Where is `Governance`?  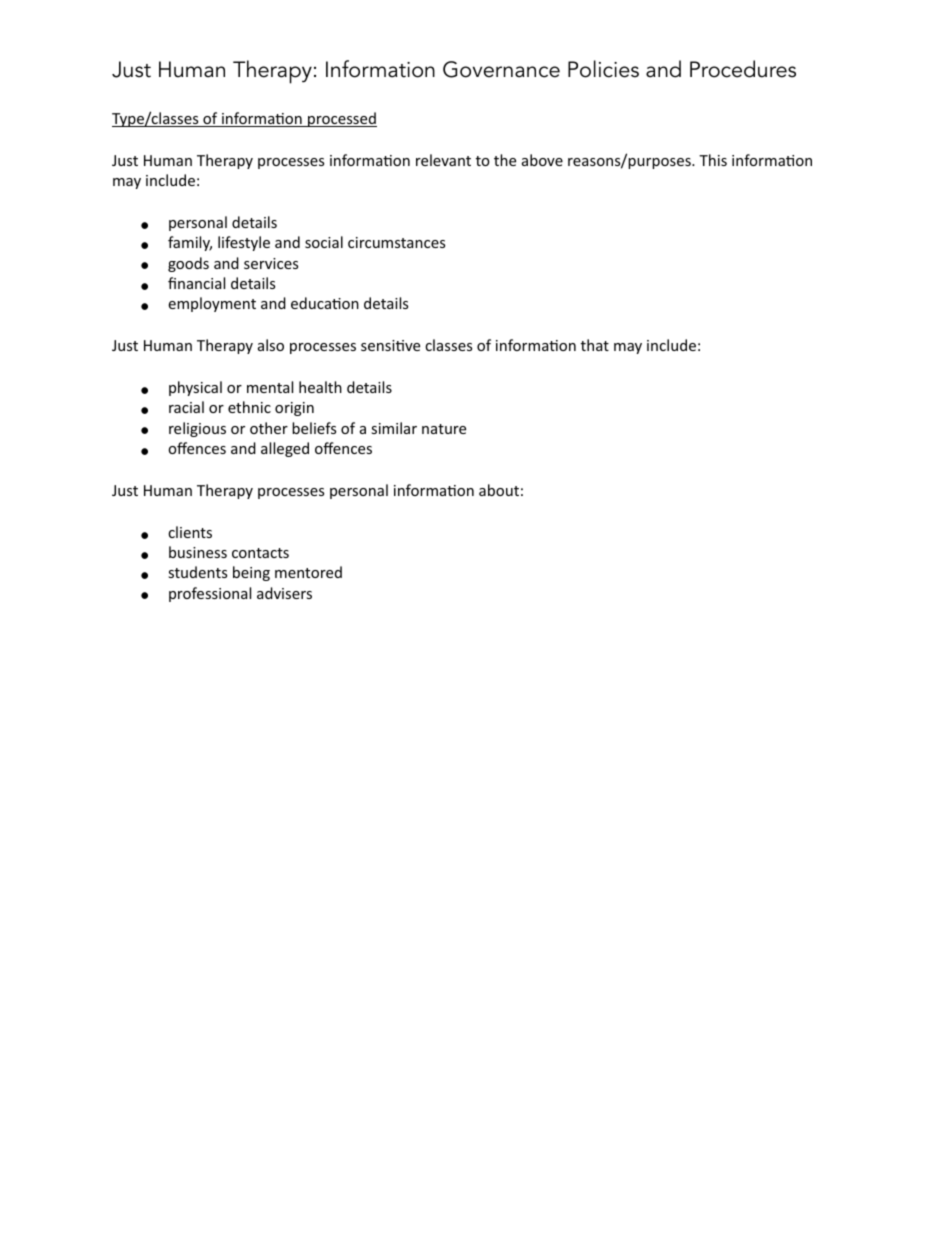 Governance is located at coordinates (501, 69).
